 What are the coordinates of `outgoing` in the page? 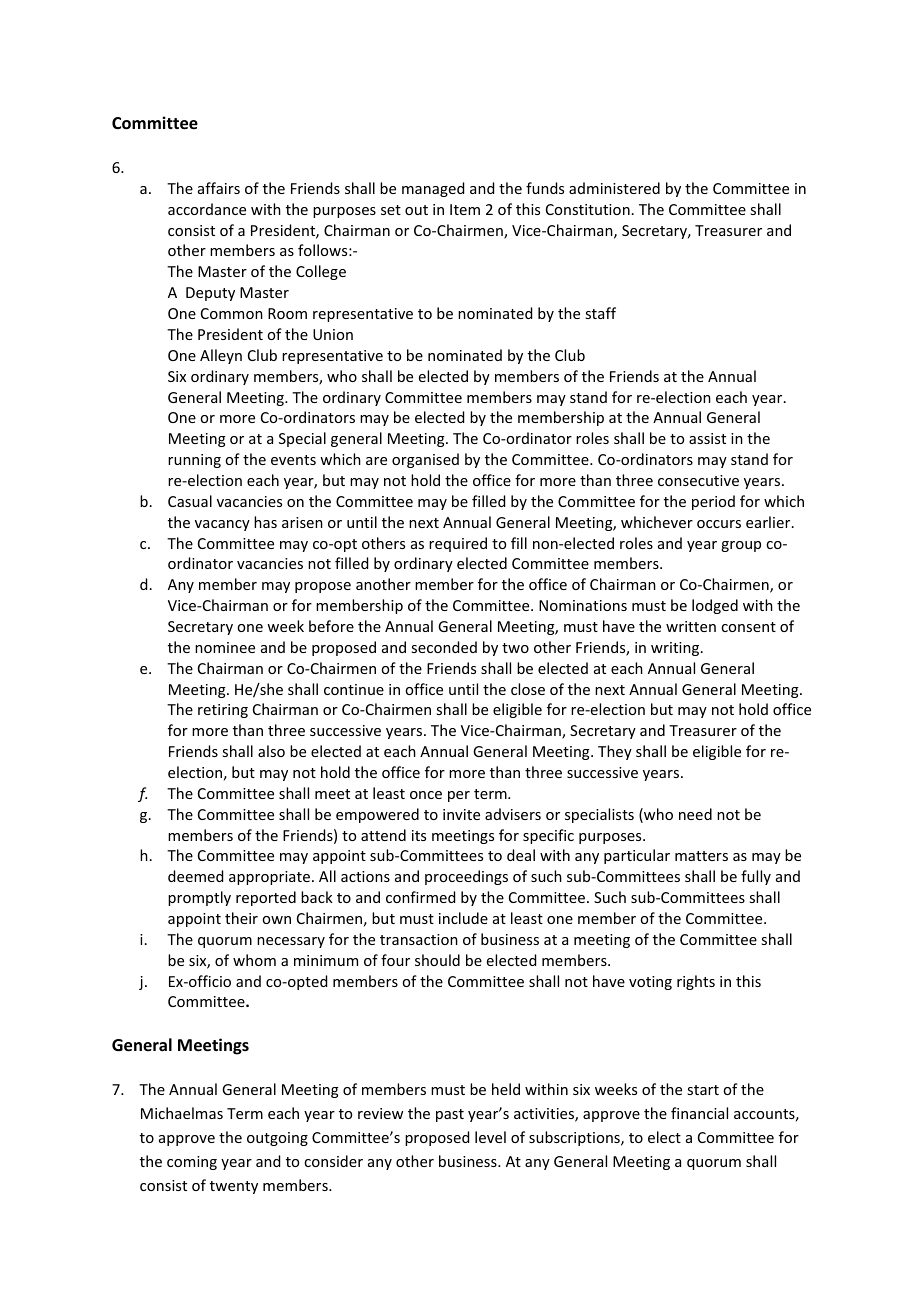 It's located at (277, 1139).
